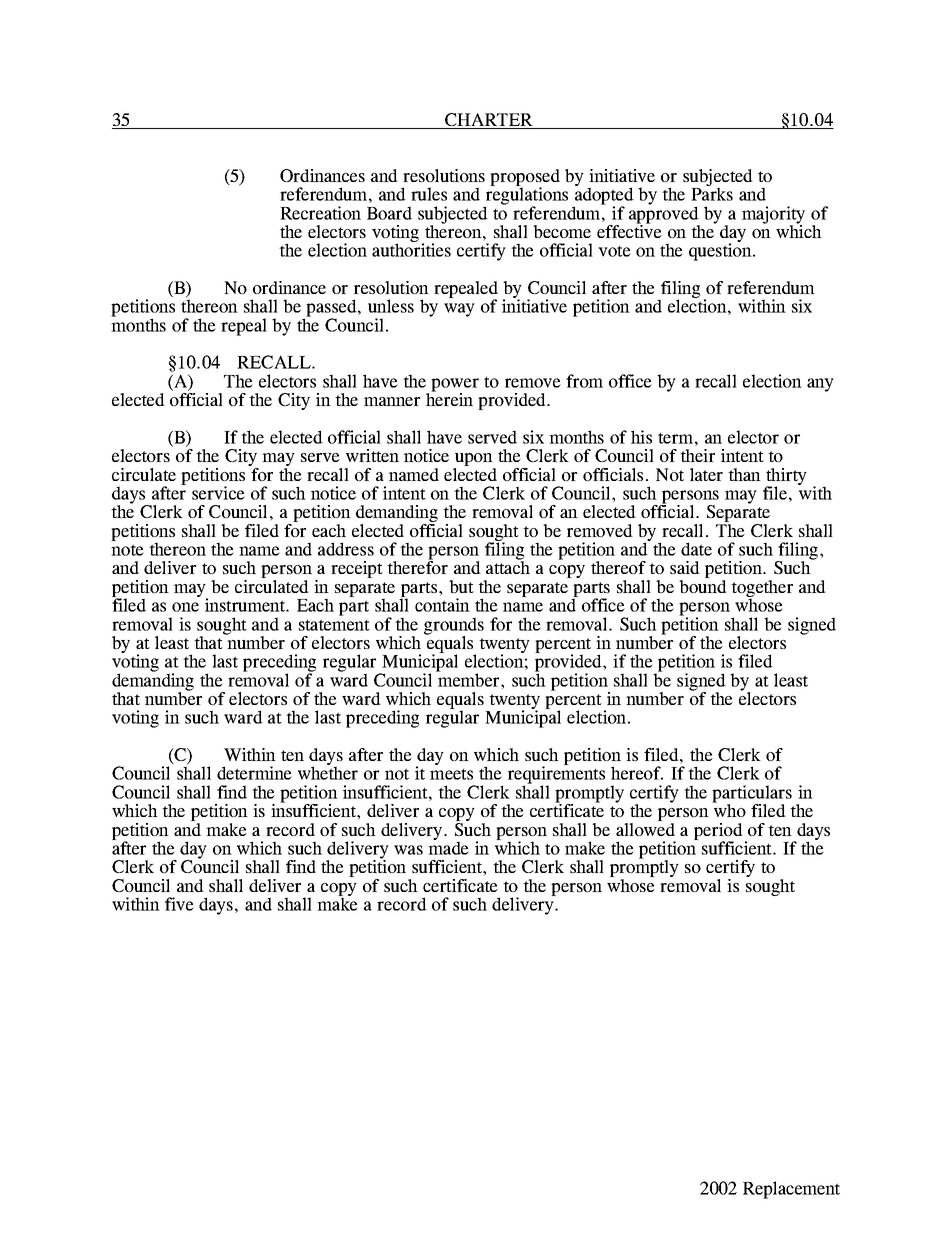  I want to click on member, so click(469, 679).
